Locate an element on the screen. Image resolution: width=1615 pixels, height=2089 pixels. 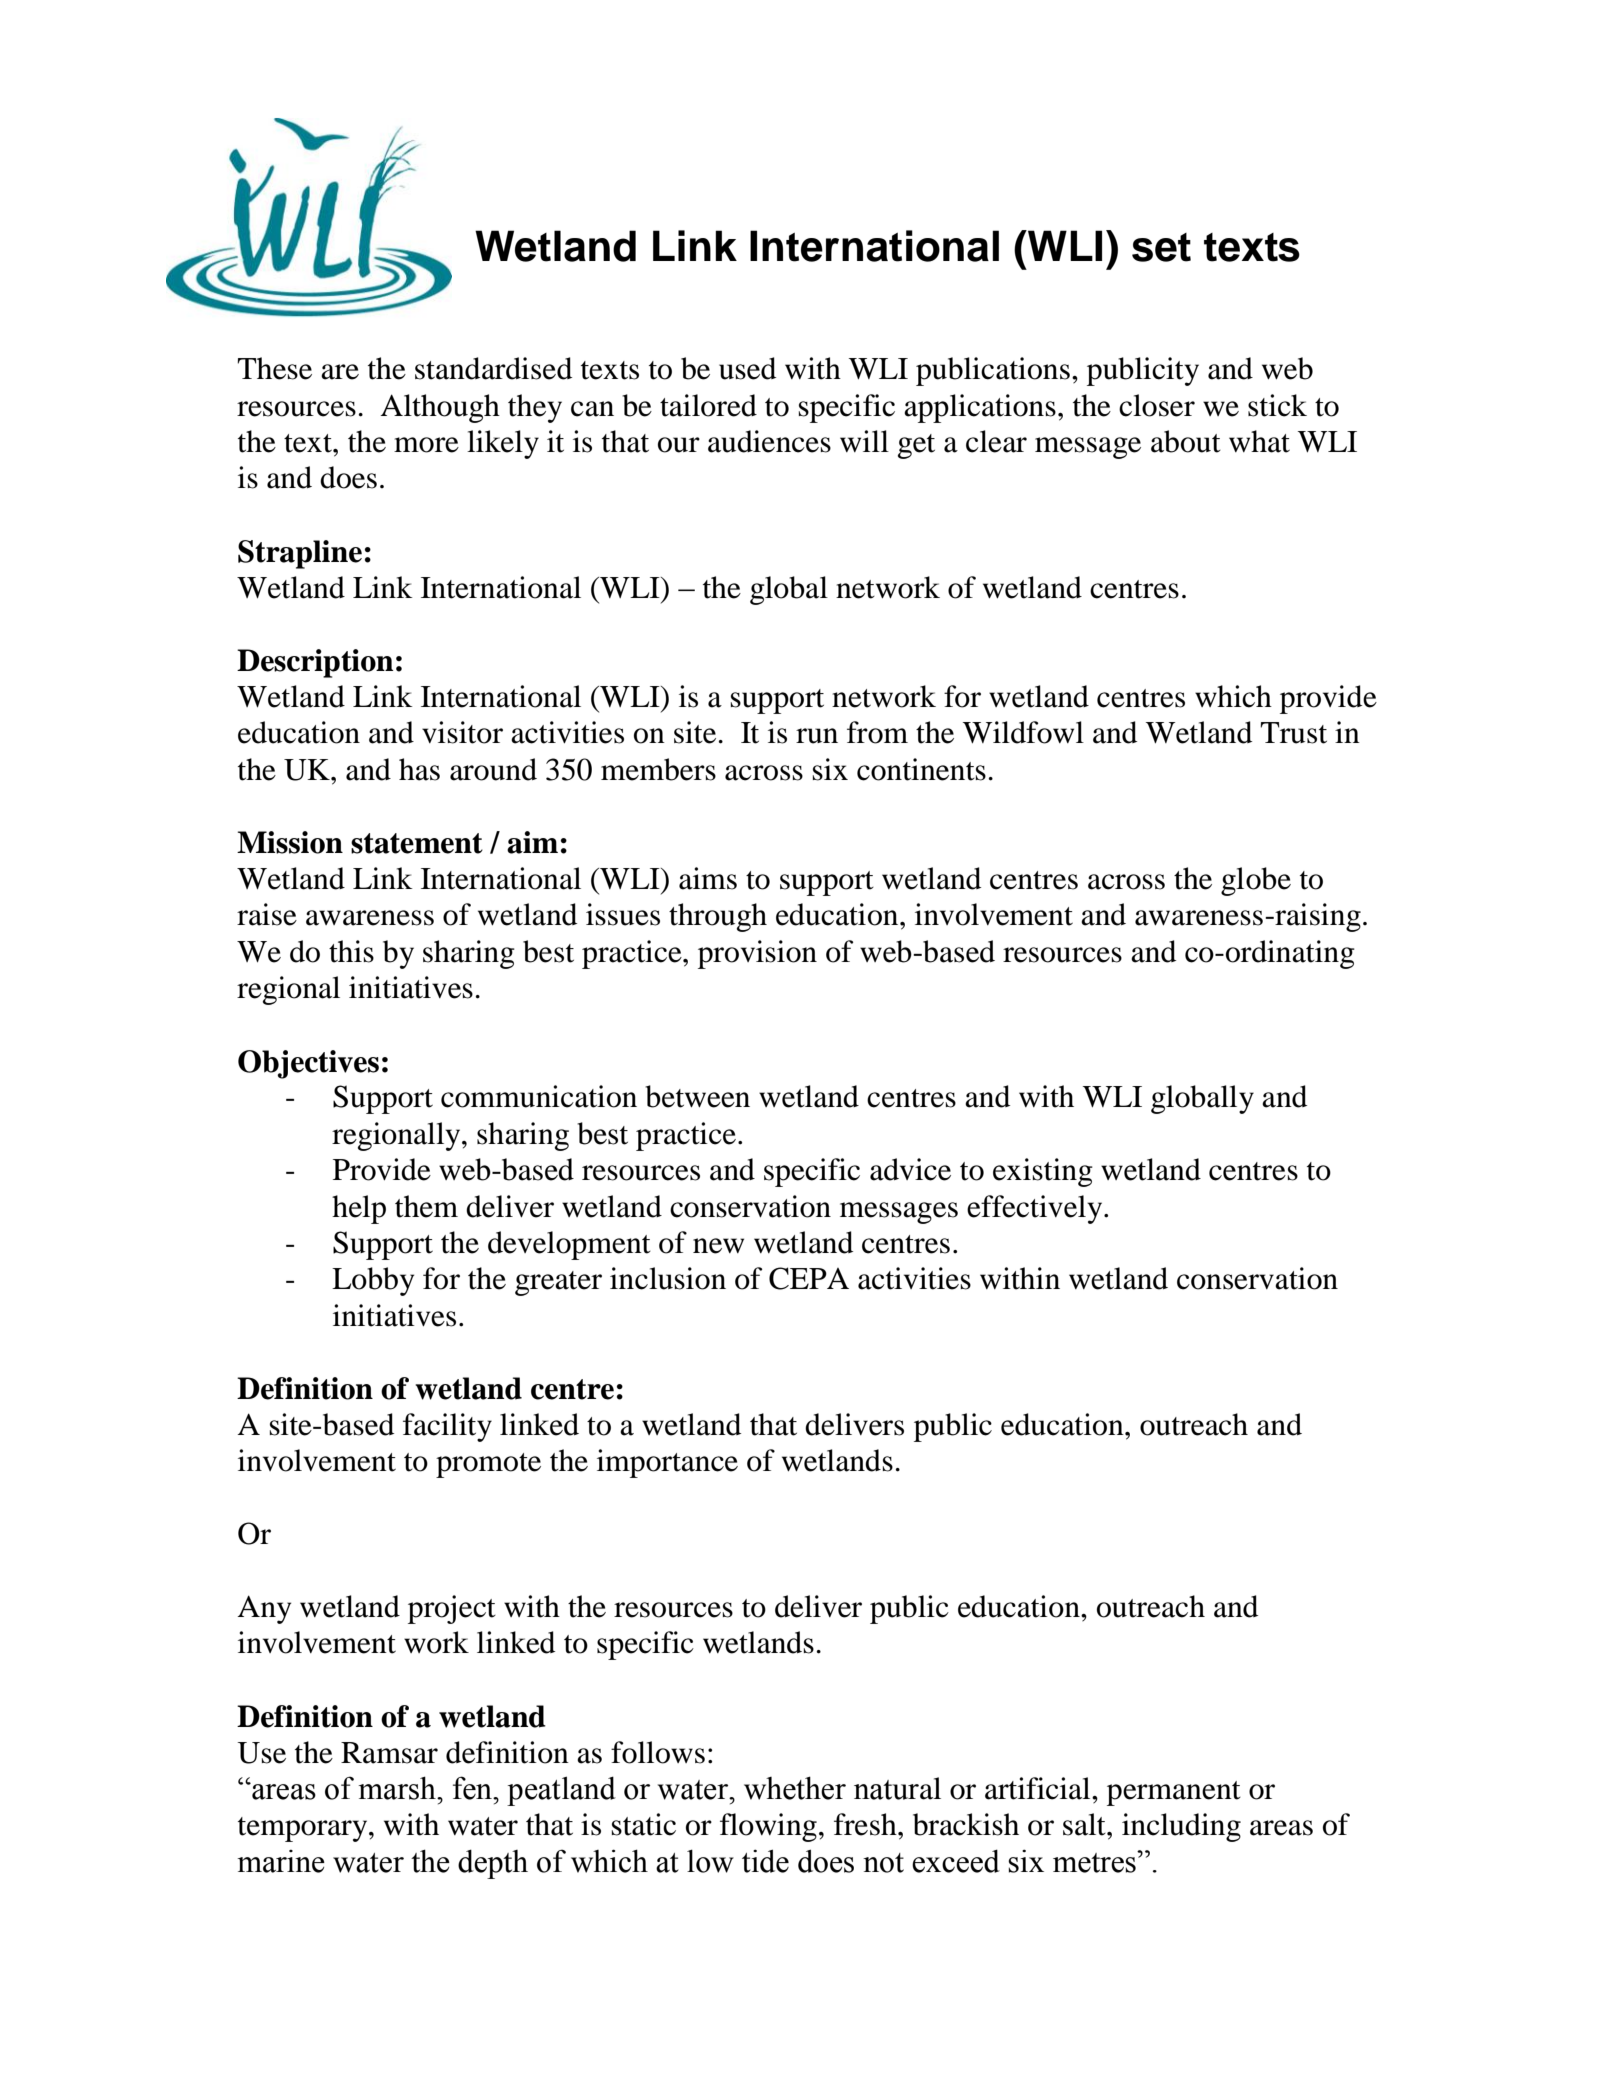
new is located at coordinates (718, 1246).
